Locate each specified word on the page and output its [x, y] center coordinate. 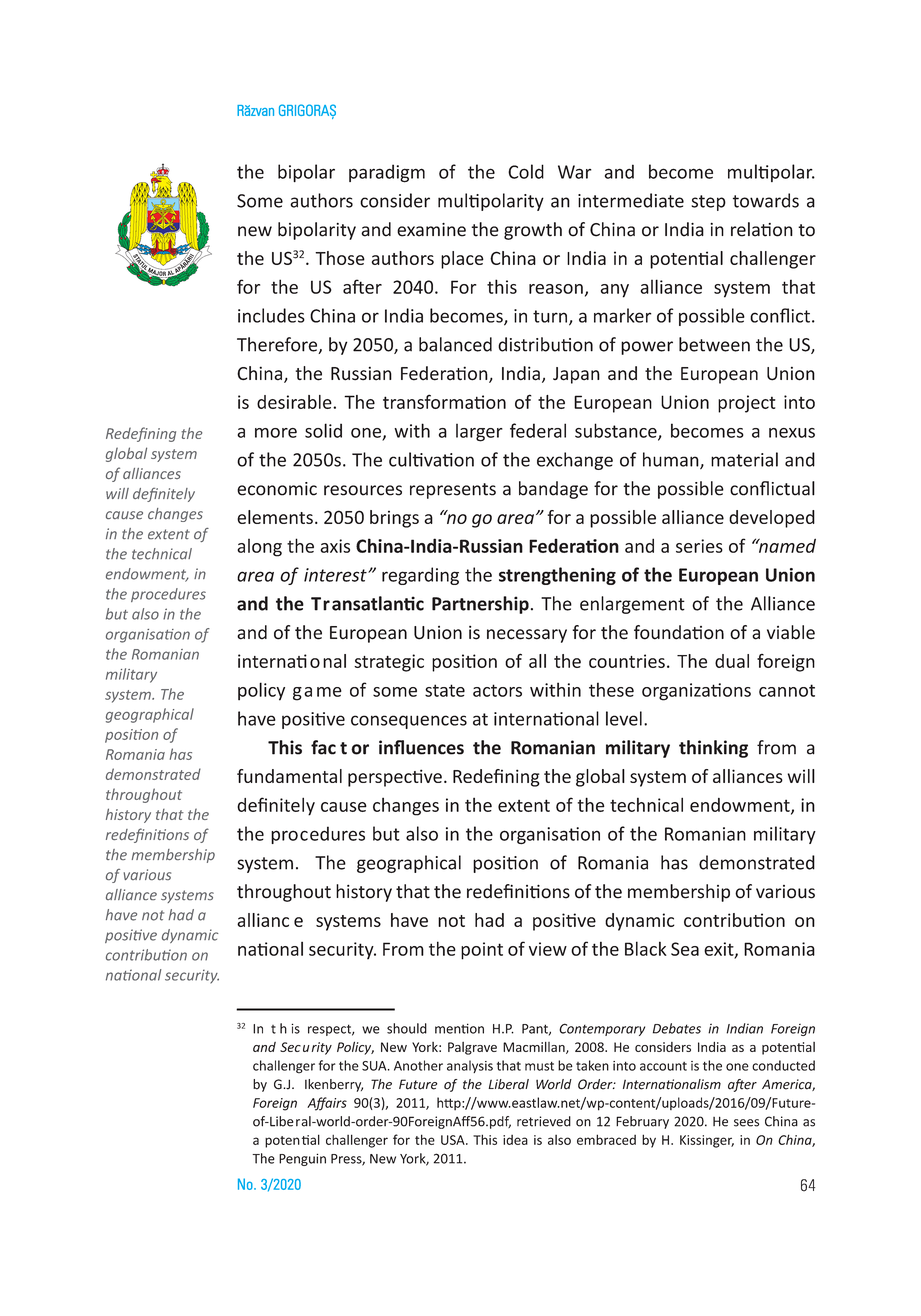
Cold [526, 171]
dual [732, 661]
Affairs [327, 1104]
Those [340, 258]
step [708, 203]
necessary [527, 636]
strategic [389, 663]
